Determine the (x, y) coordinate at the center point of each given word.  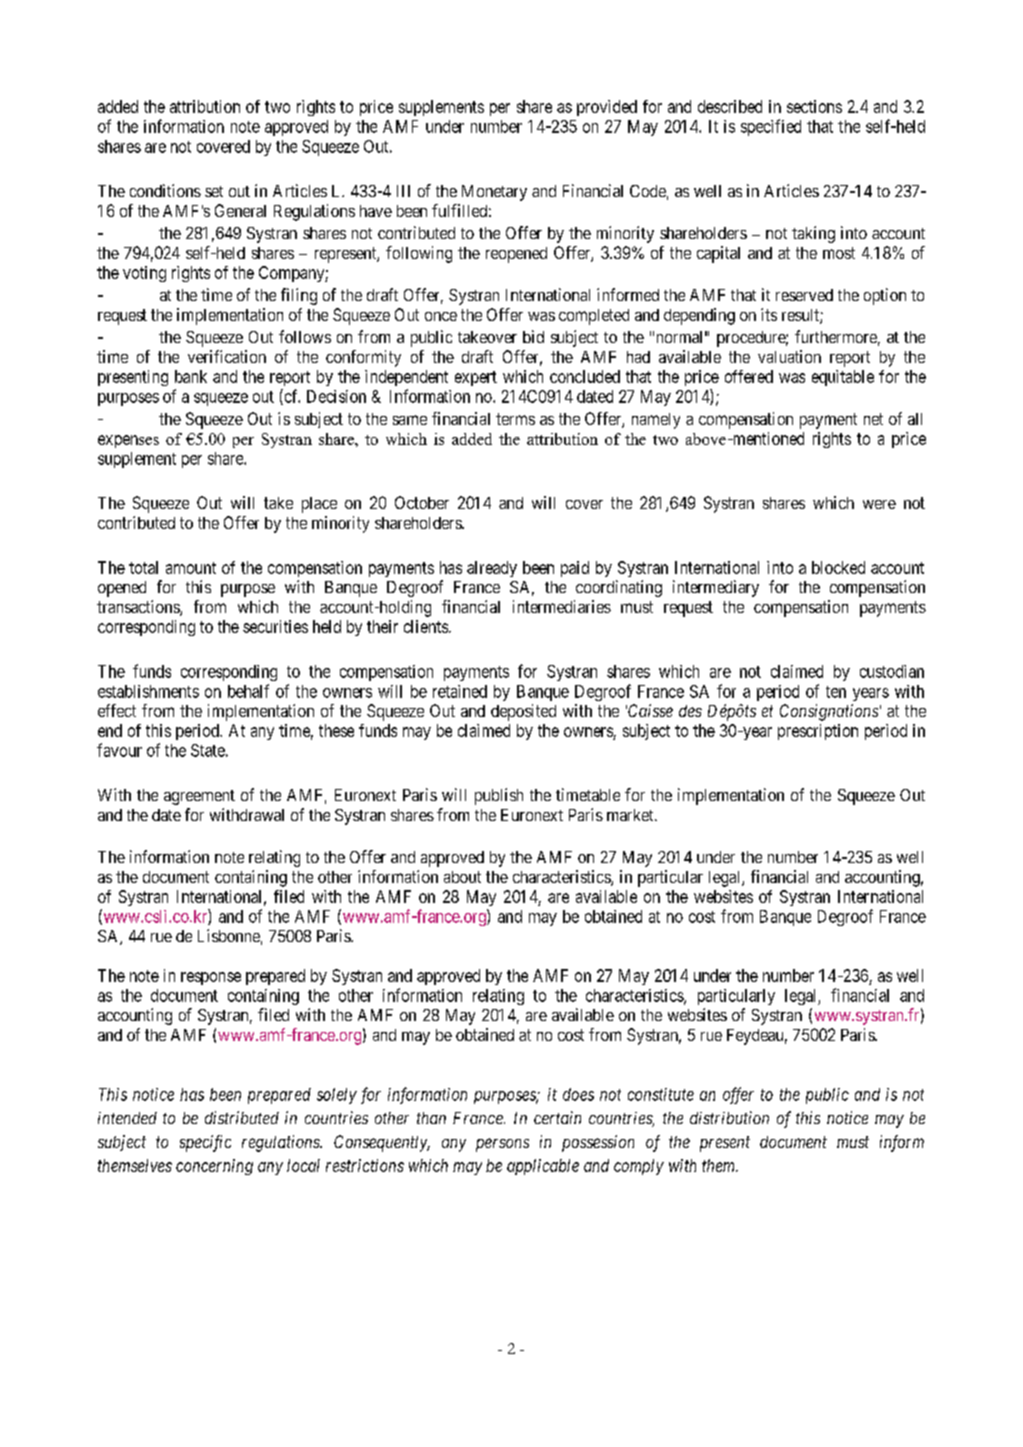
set (214, 191)
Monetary (494, 193)
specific (205, 1143)
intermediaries (562, 606)
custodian (892, 671)
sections (814, 106)
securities (275, 626)
